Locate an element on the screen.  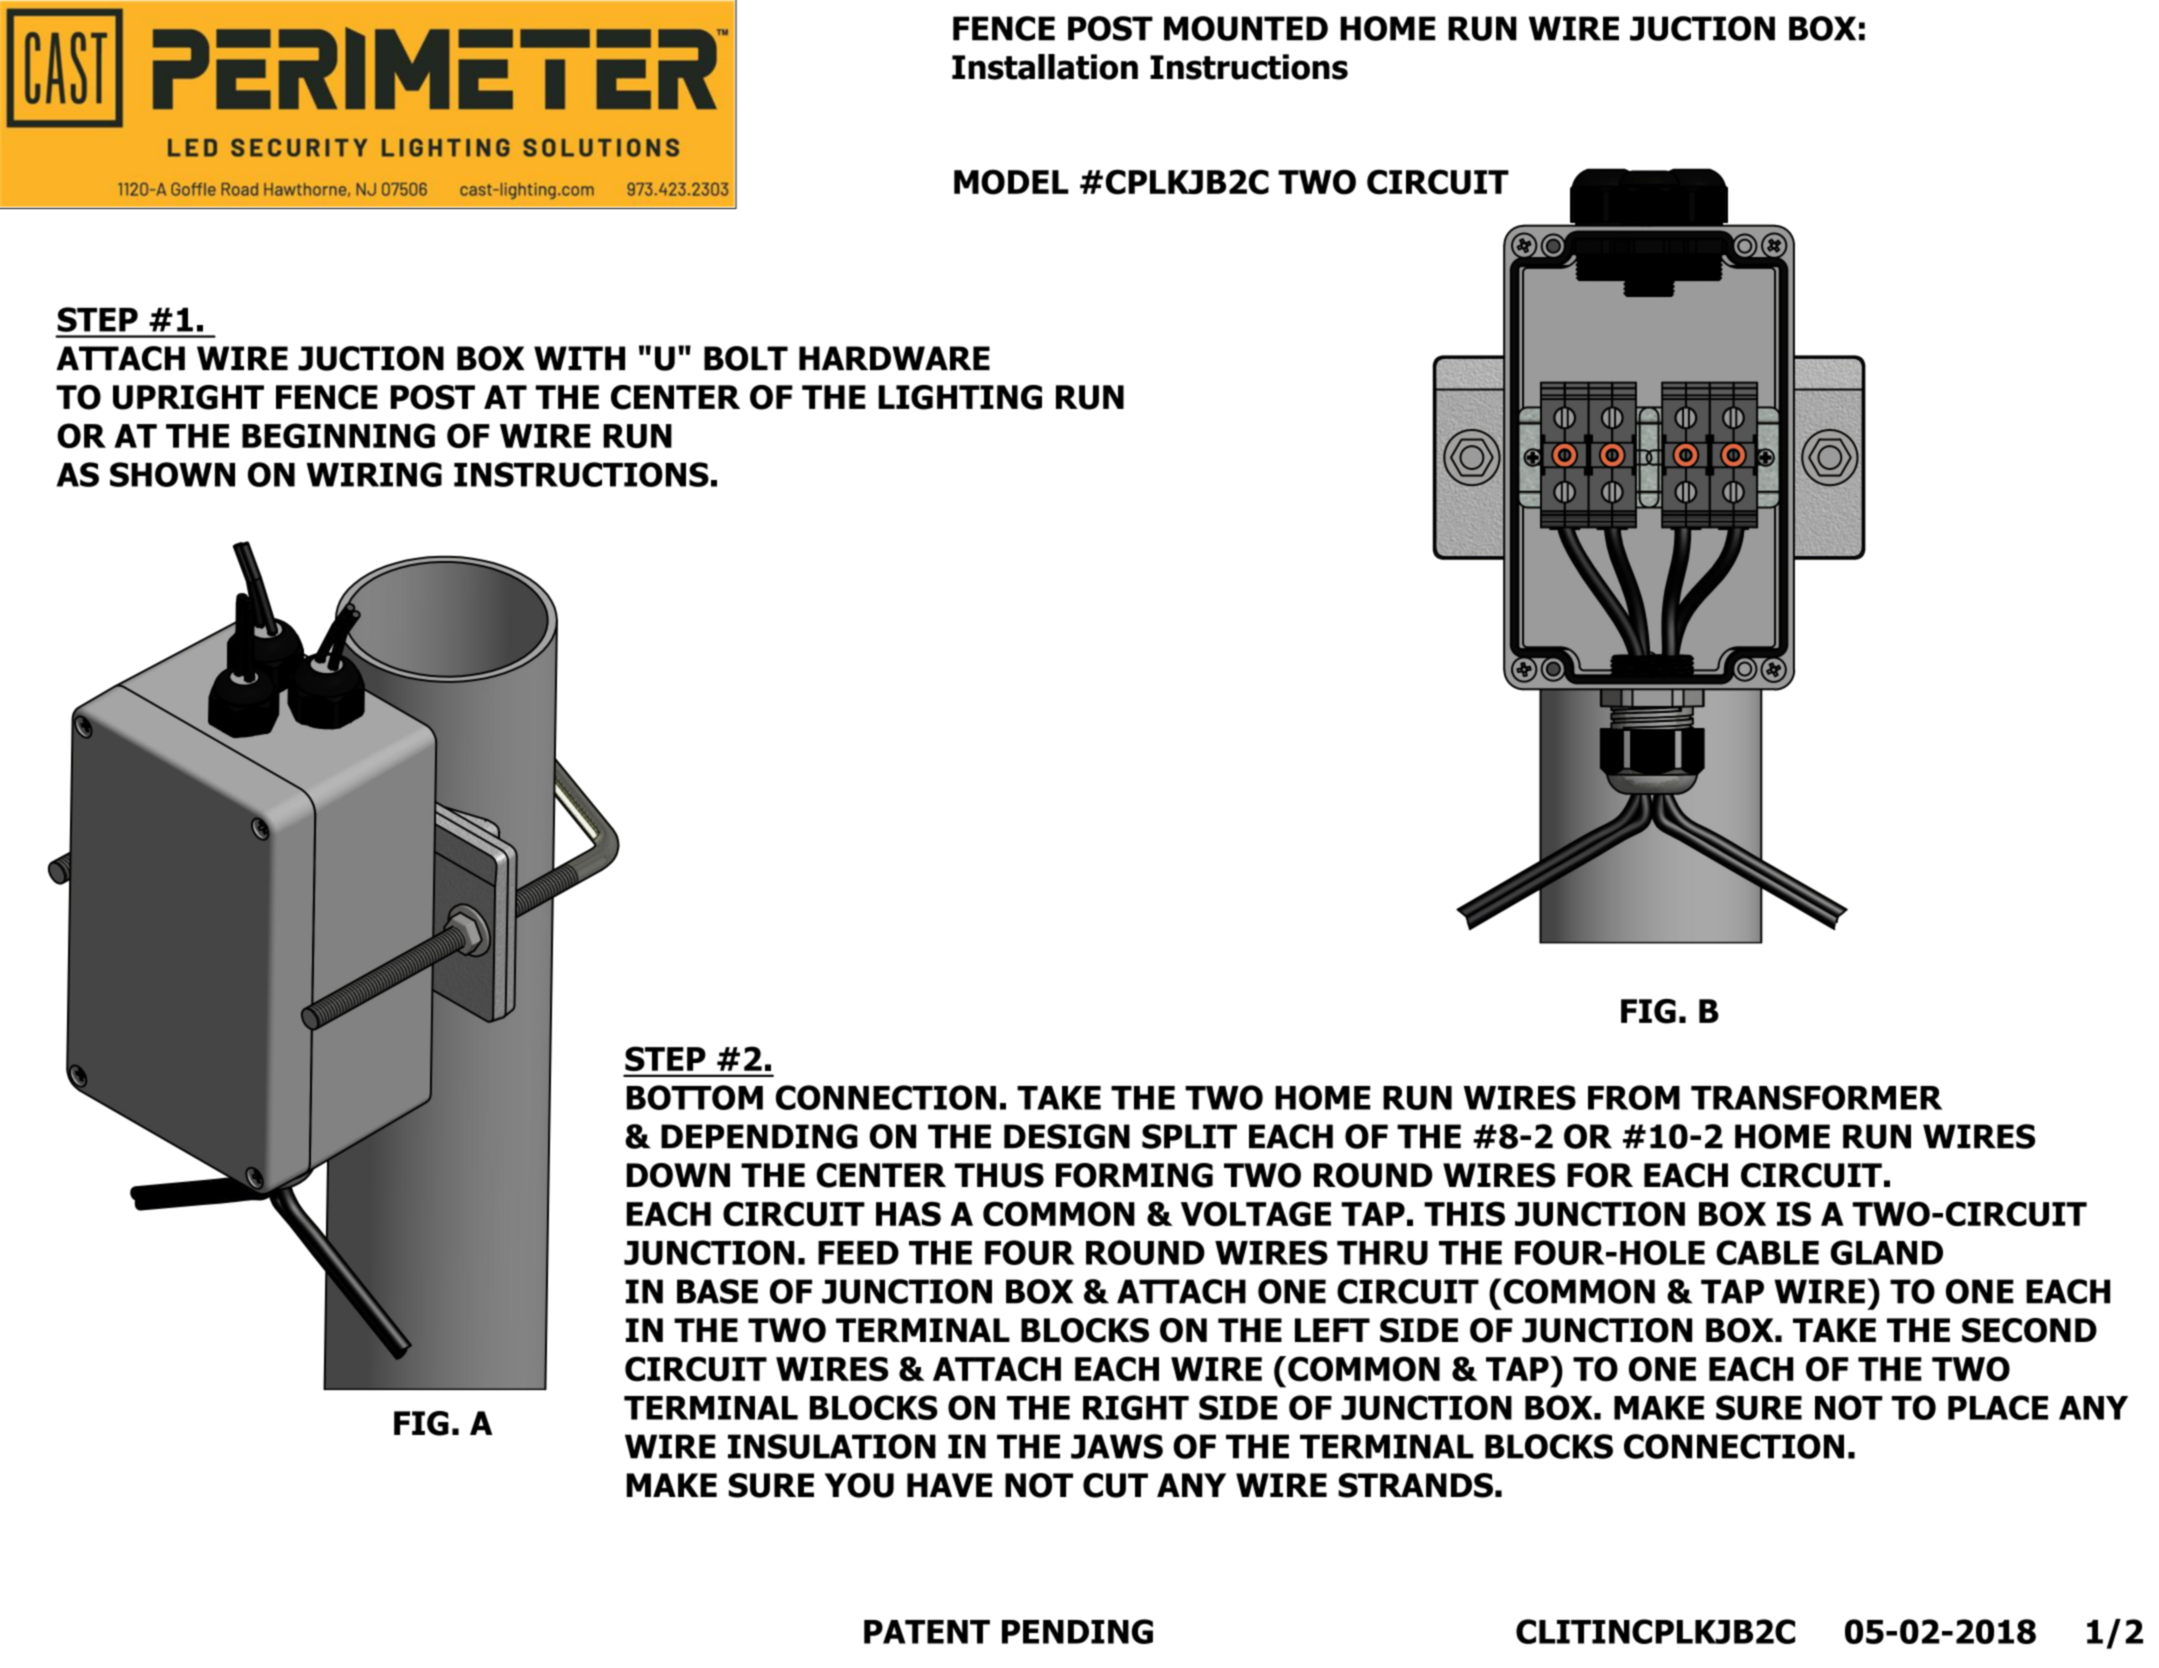
MOUNTED is located at coordinates (1246, 28).
